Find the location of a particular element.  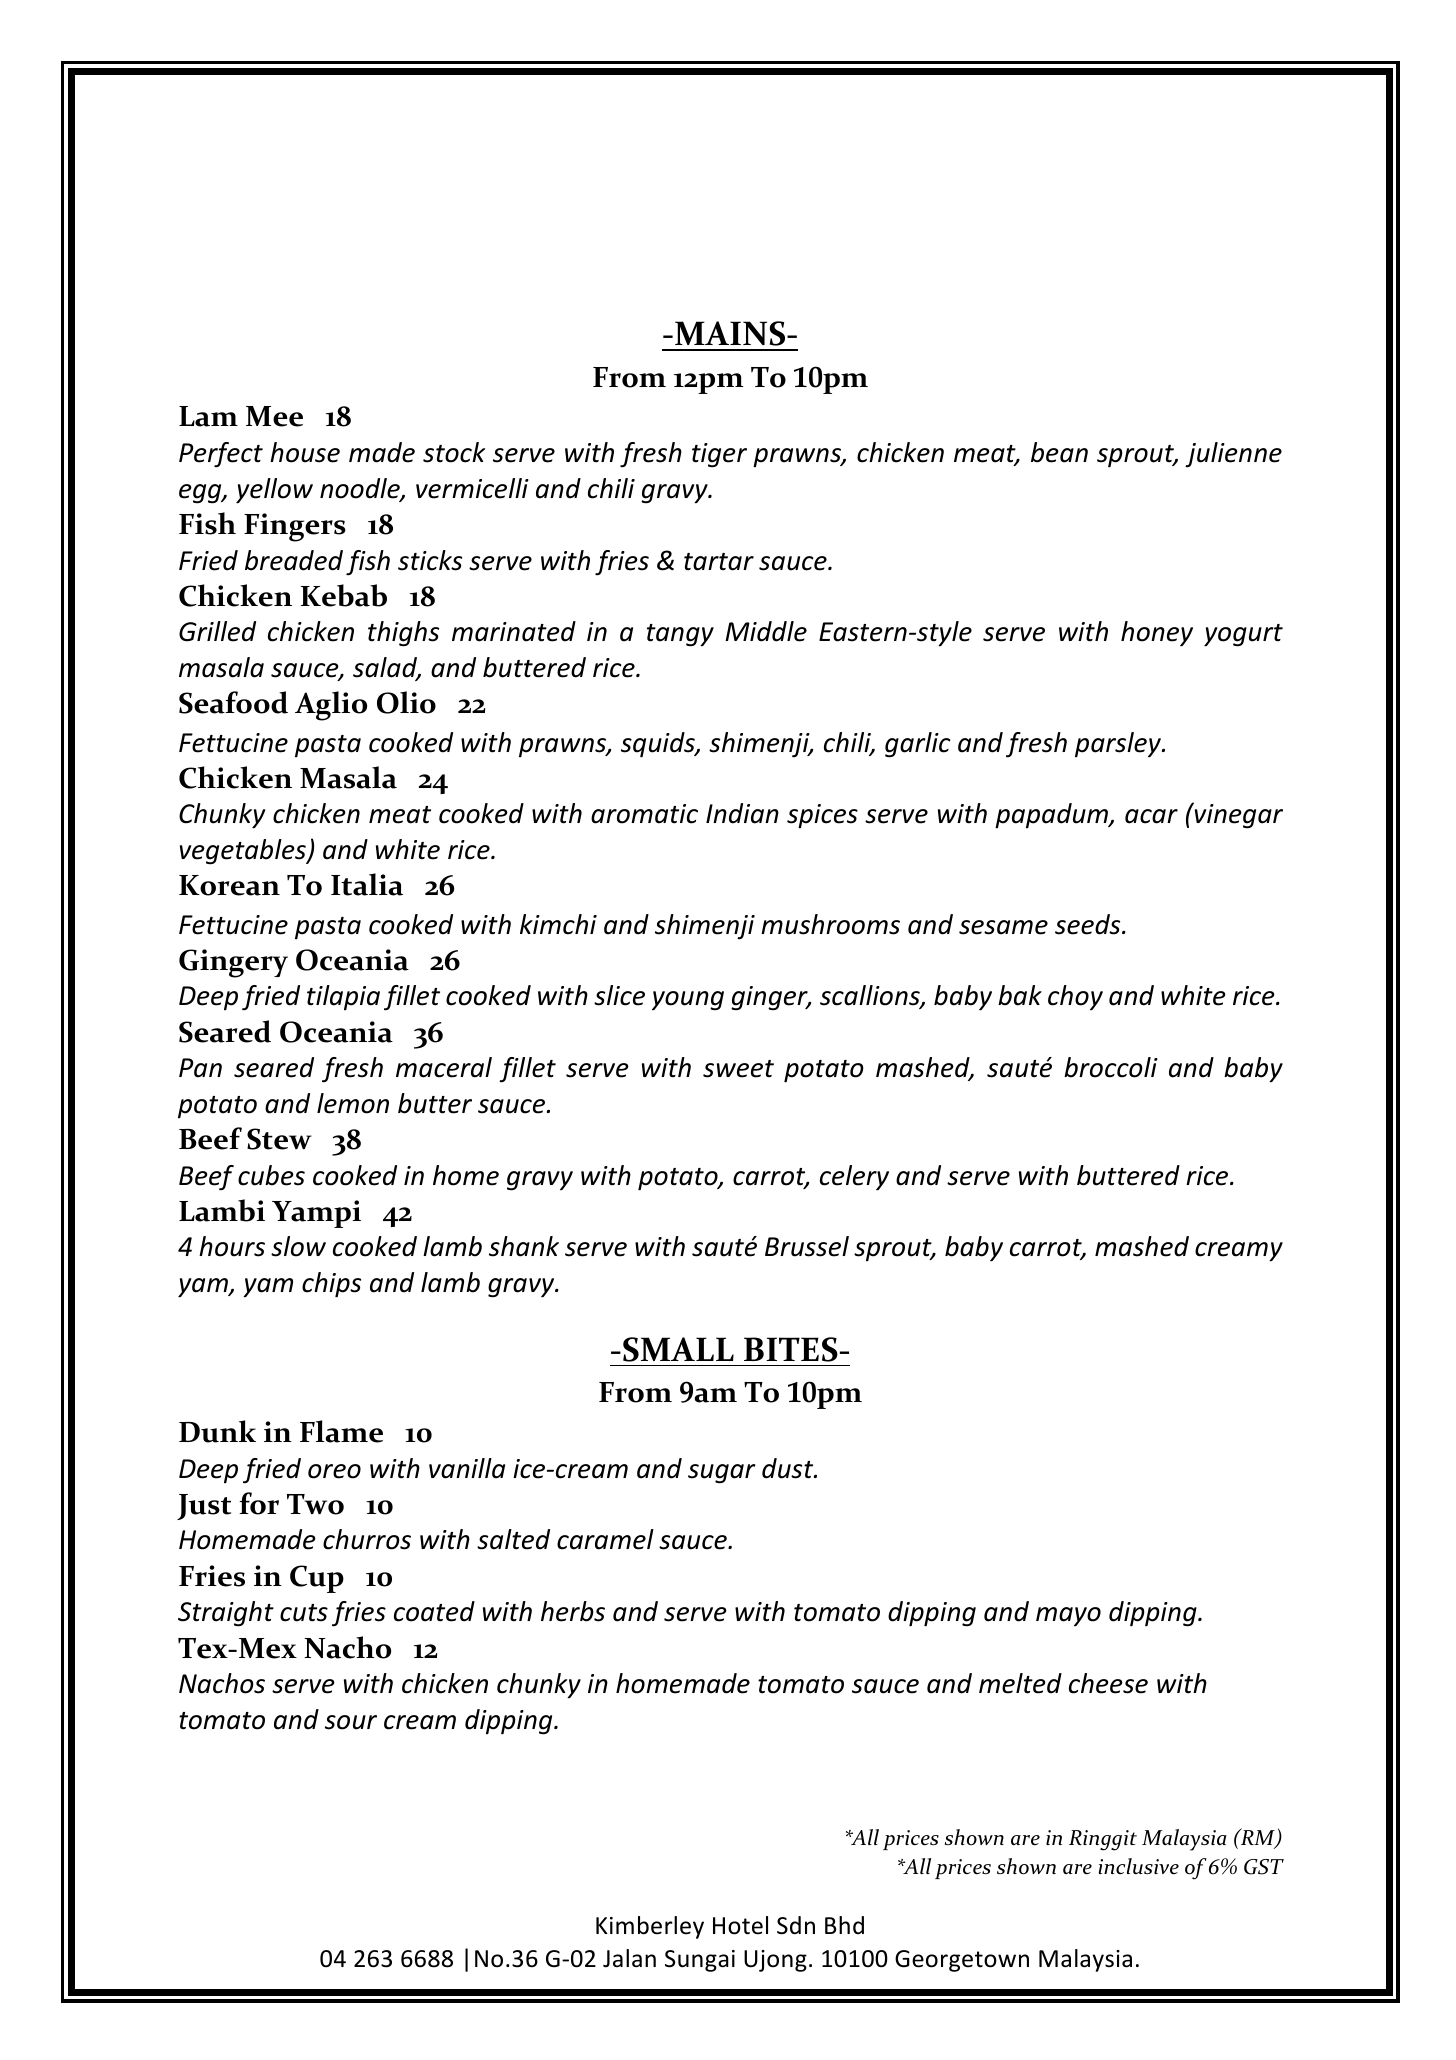

parsley is located at coordinates (1119, 744).
